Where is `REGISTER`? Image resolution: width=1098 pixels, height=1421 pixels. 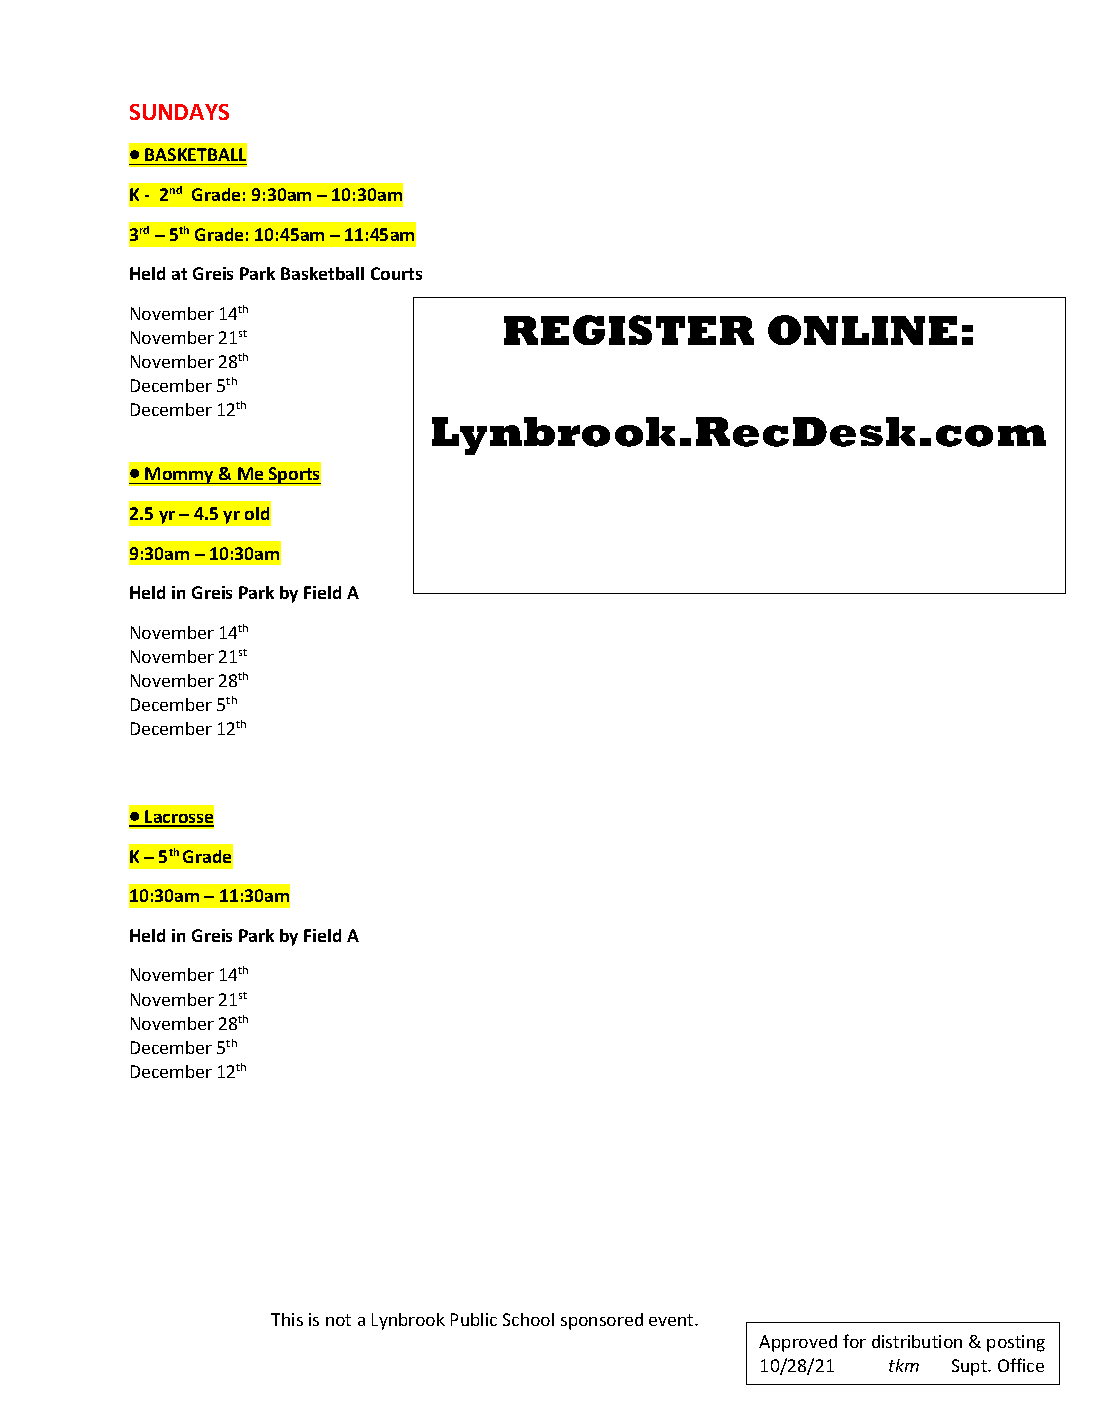 REGISTER is located at coordinates (629, 330).
